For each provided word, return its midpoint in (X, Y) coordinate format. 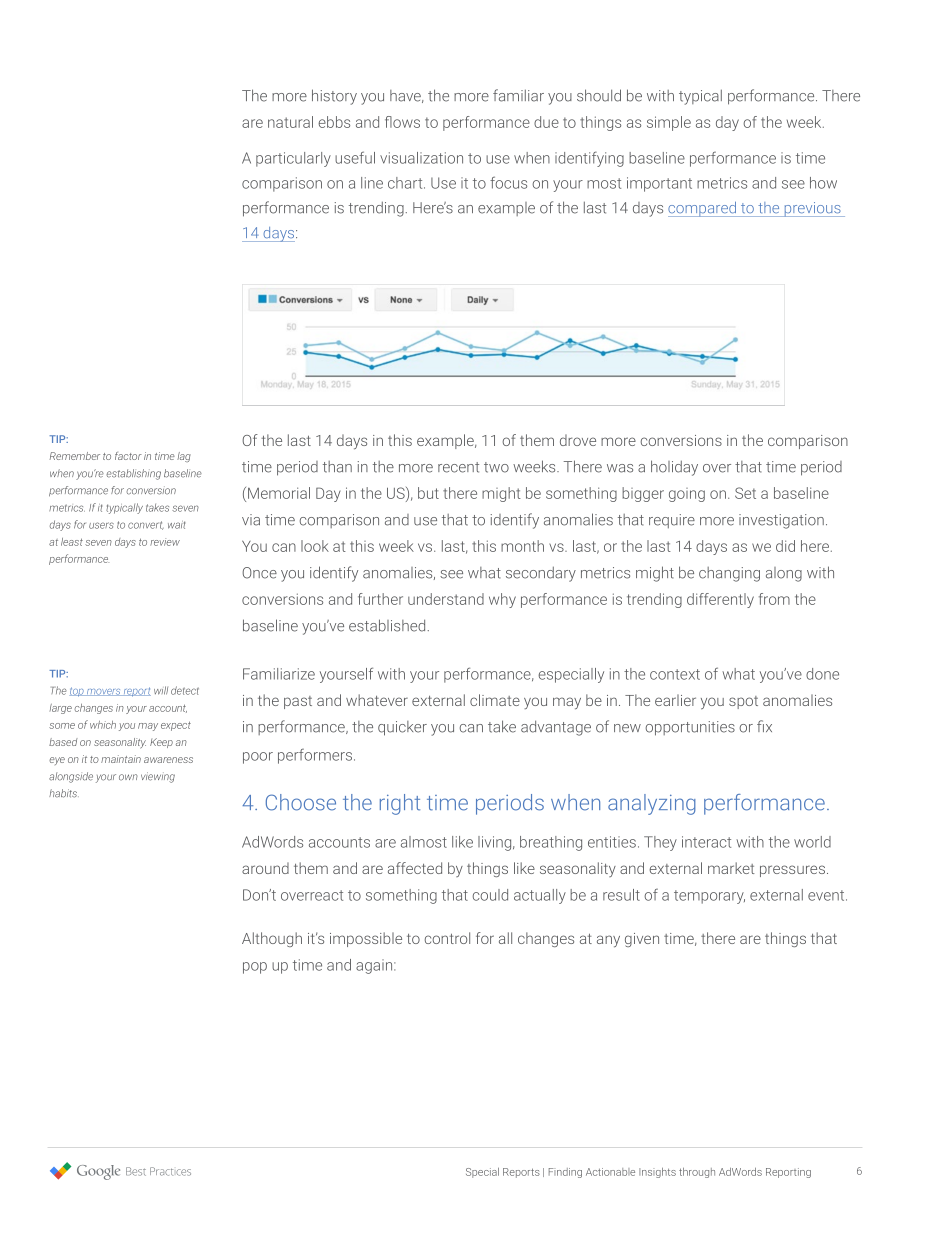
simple (669, 123)
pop (255, 968)
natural (290, 122)
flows (402, 122)
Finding (565, 1173)
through (697, 1173)
